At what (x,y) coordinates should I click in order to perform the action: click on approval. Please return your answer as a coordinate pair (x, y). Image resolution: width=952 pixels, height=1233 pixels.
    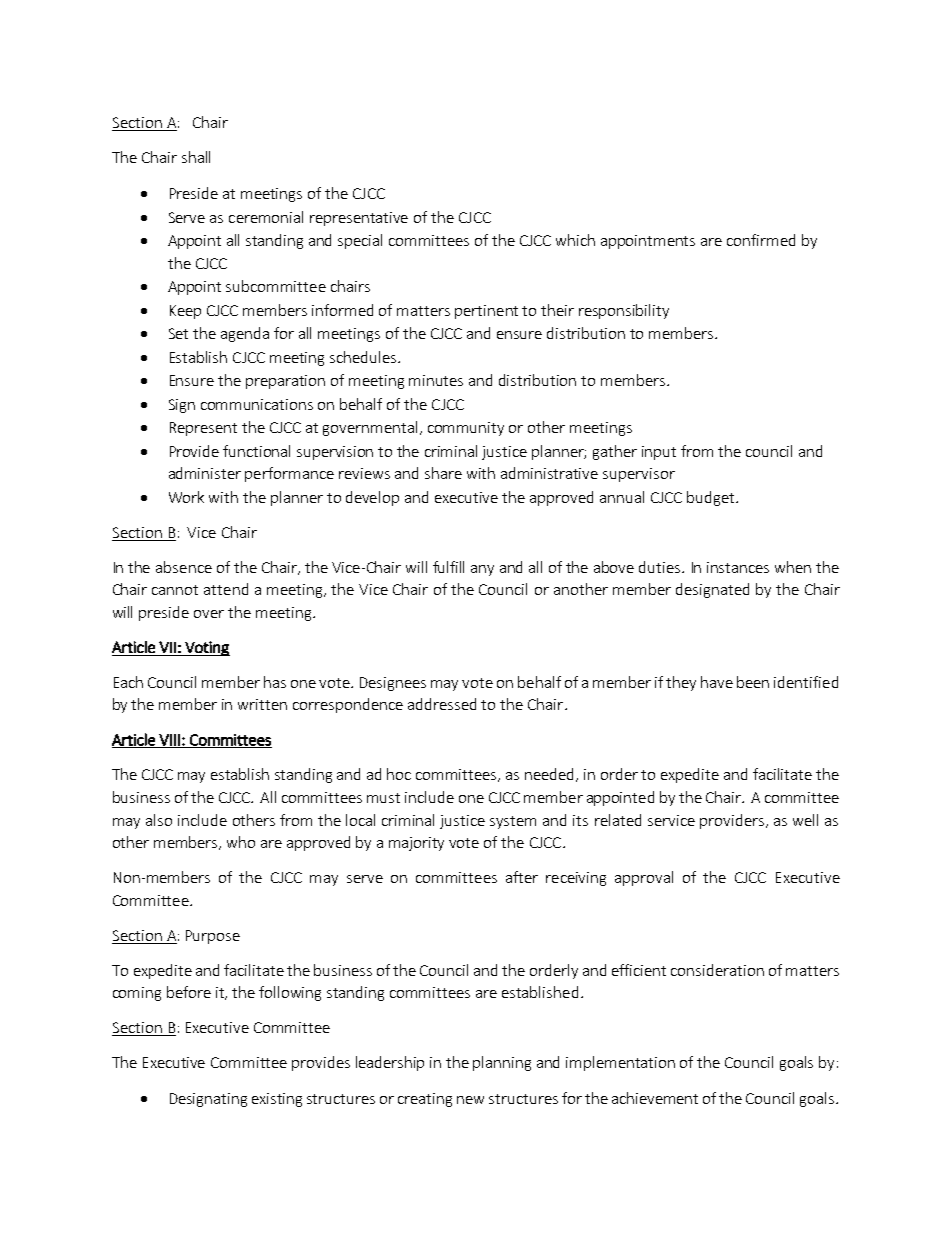
    Looking at the image, I should click on (644, 878).
